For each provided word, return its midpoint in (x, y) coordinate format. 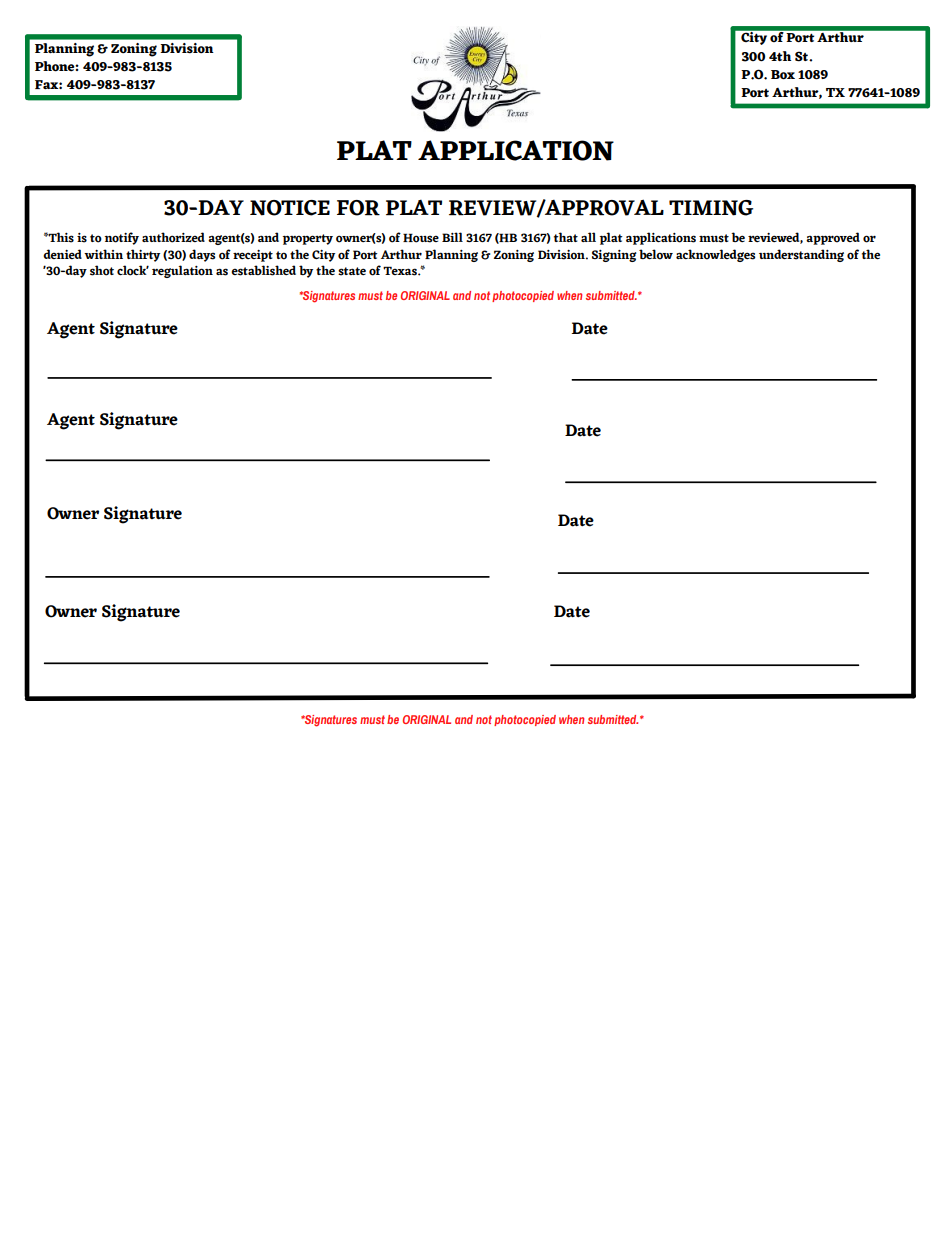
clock (133, 270)
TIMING (711, 208)
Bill (452, 237)
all (588, 237)
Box (783, 75)
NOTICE (290, 208)
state (352, 271)
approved (833, 238)
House (421, 238)
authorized (173, 237)
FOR (358, 208)
